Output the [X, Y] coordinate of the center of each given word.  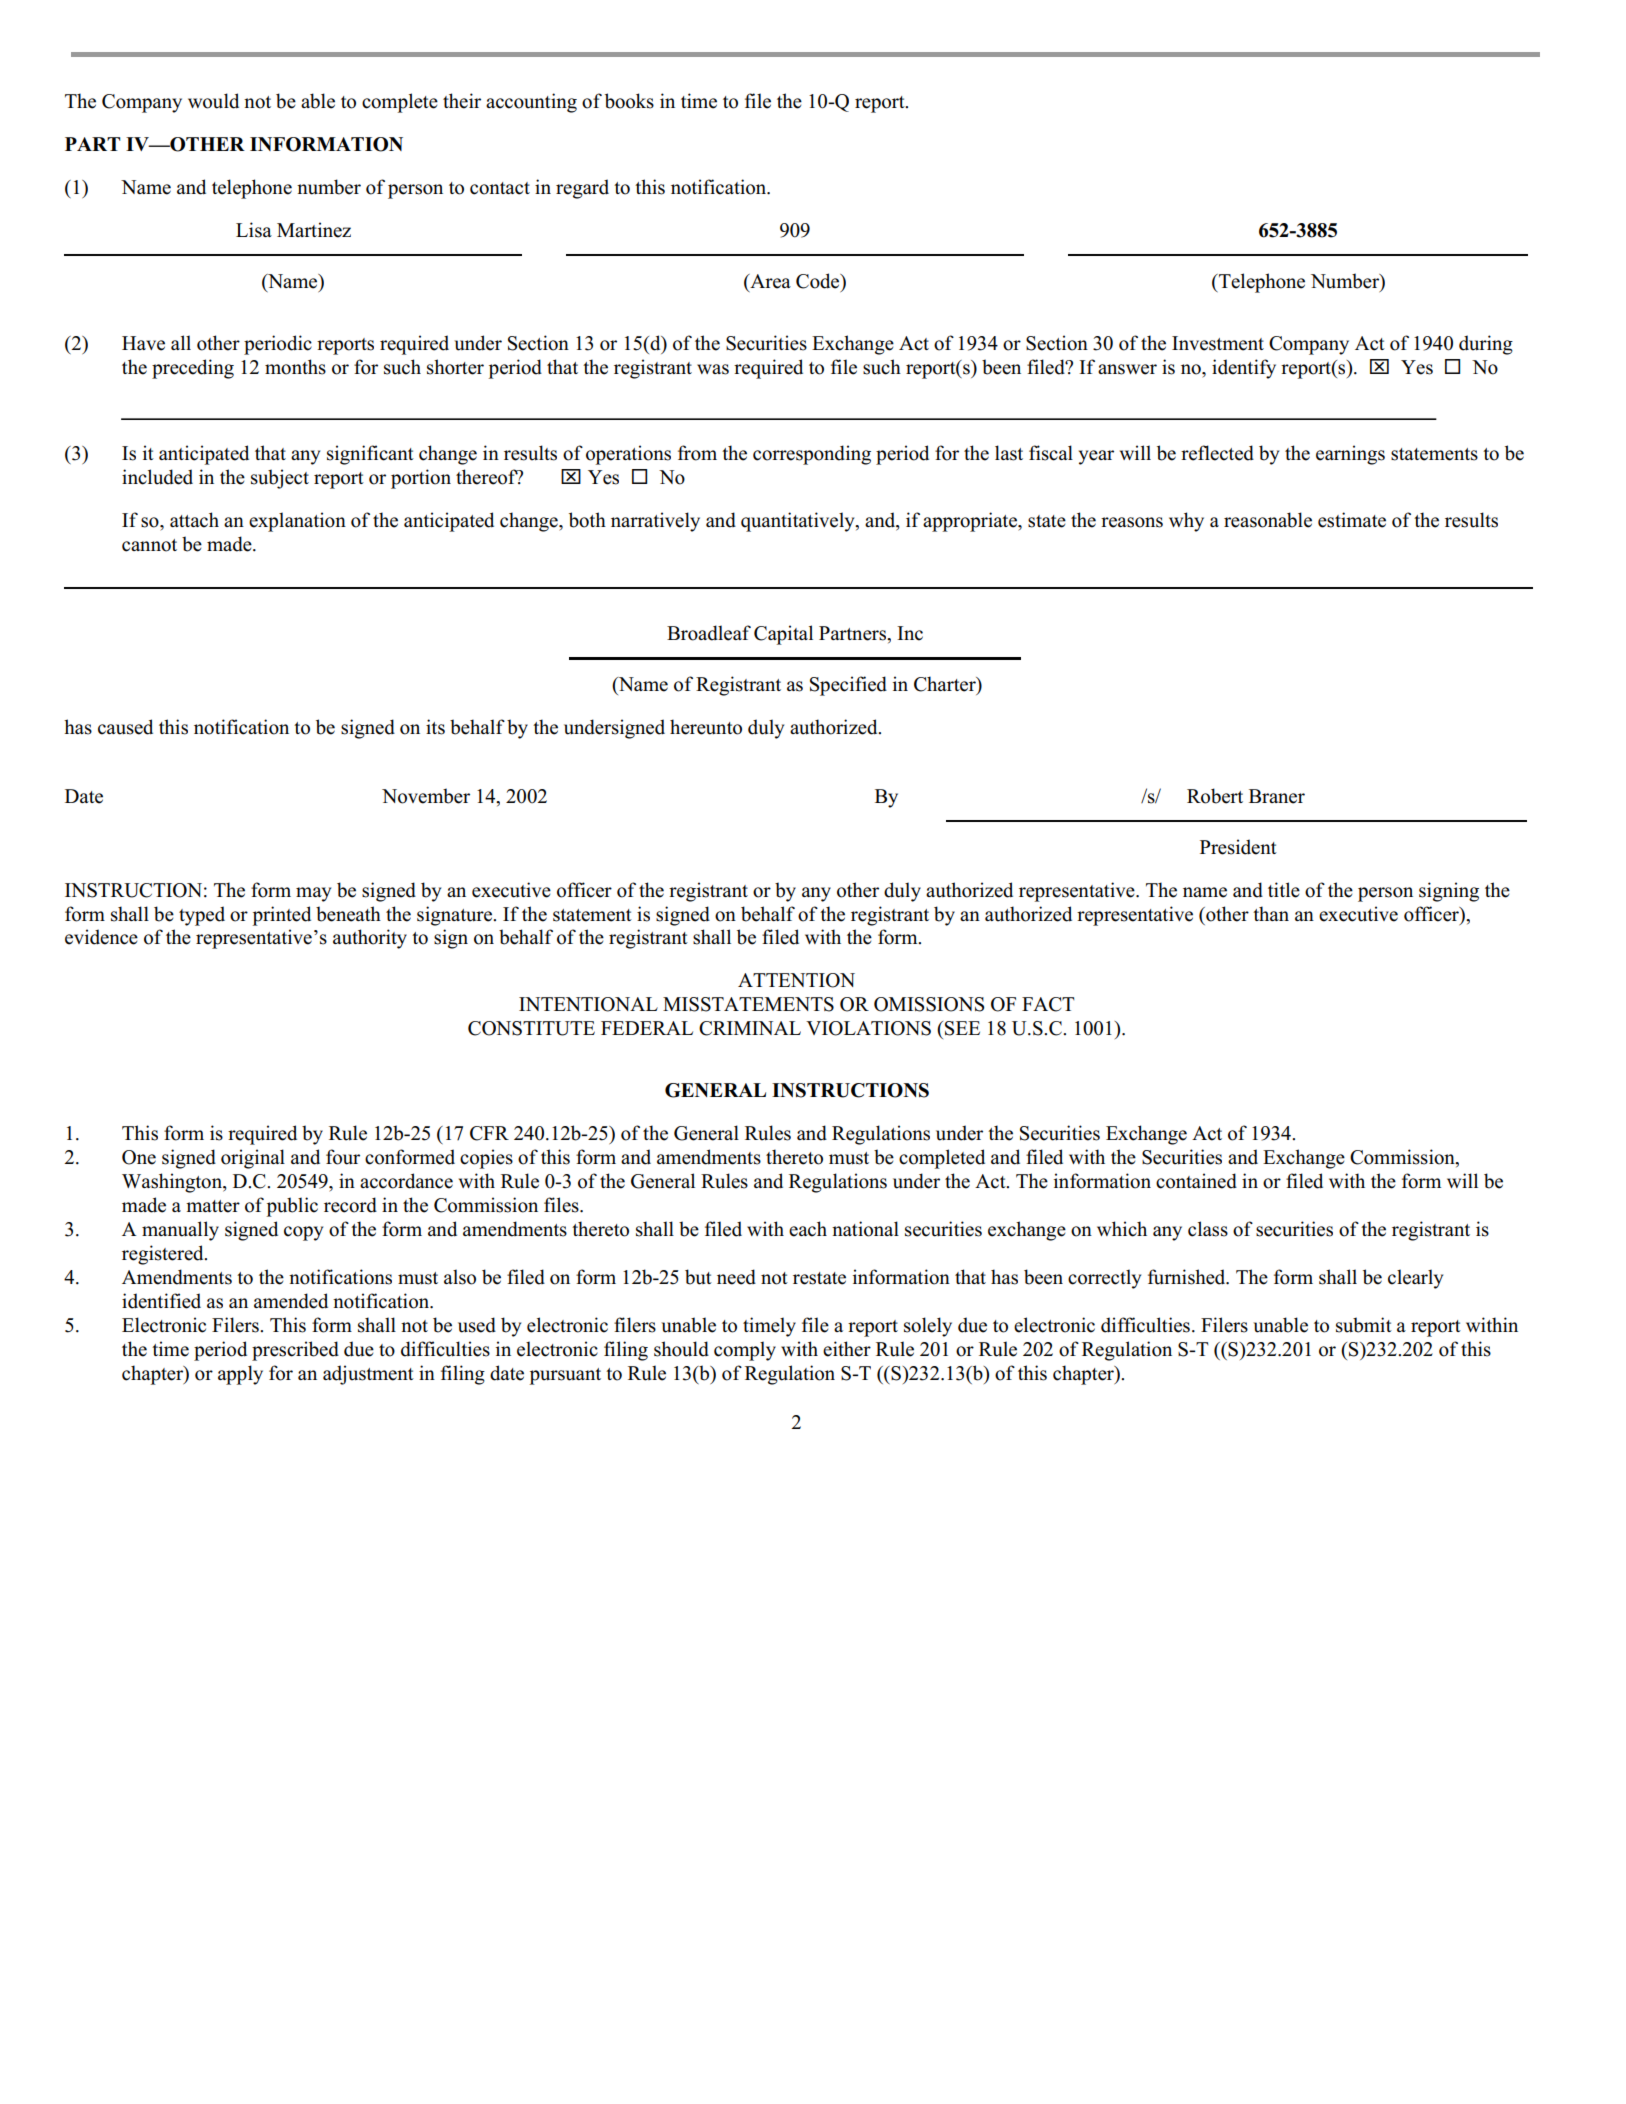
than [1271, 913]
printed [282, 916]
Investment [1218, 343]
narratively [655, 522]
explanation [297, 522]
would [213, 101]
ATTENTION [796, 980]
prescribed [295, 1351]
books [629, 101]
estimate [1352, 520]
